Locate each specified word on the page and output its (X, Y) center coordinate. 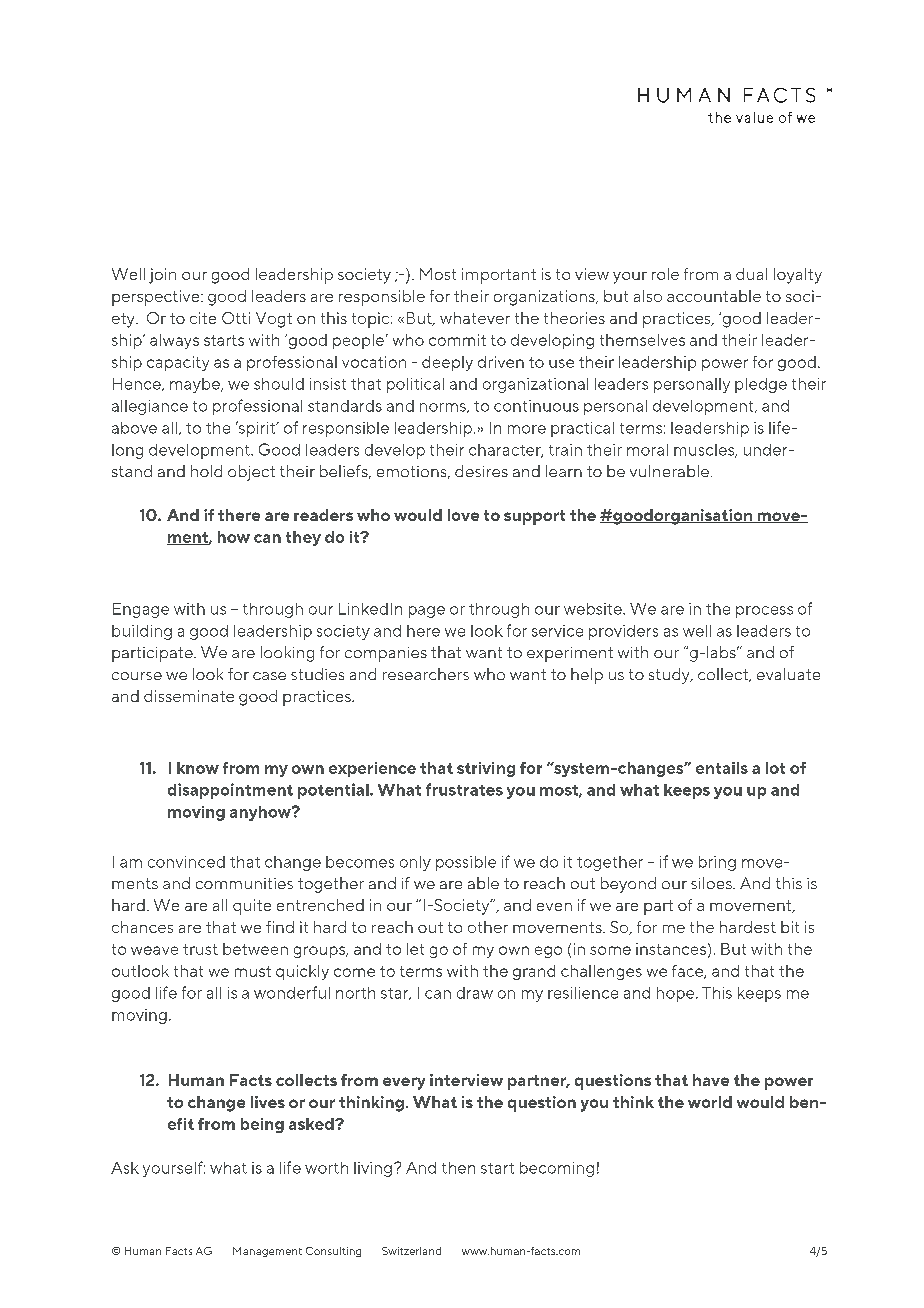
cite (203, 318)
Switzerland (411, 1251)
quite (252, 907)
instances (671, 949)
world (710, 1102)
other (488, 927)
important (499, 276)
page (427, 612)
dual (751, 274)
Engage (141, 610)
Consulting (333, 1252)
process (764, 612)
